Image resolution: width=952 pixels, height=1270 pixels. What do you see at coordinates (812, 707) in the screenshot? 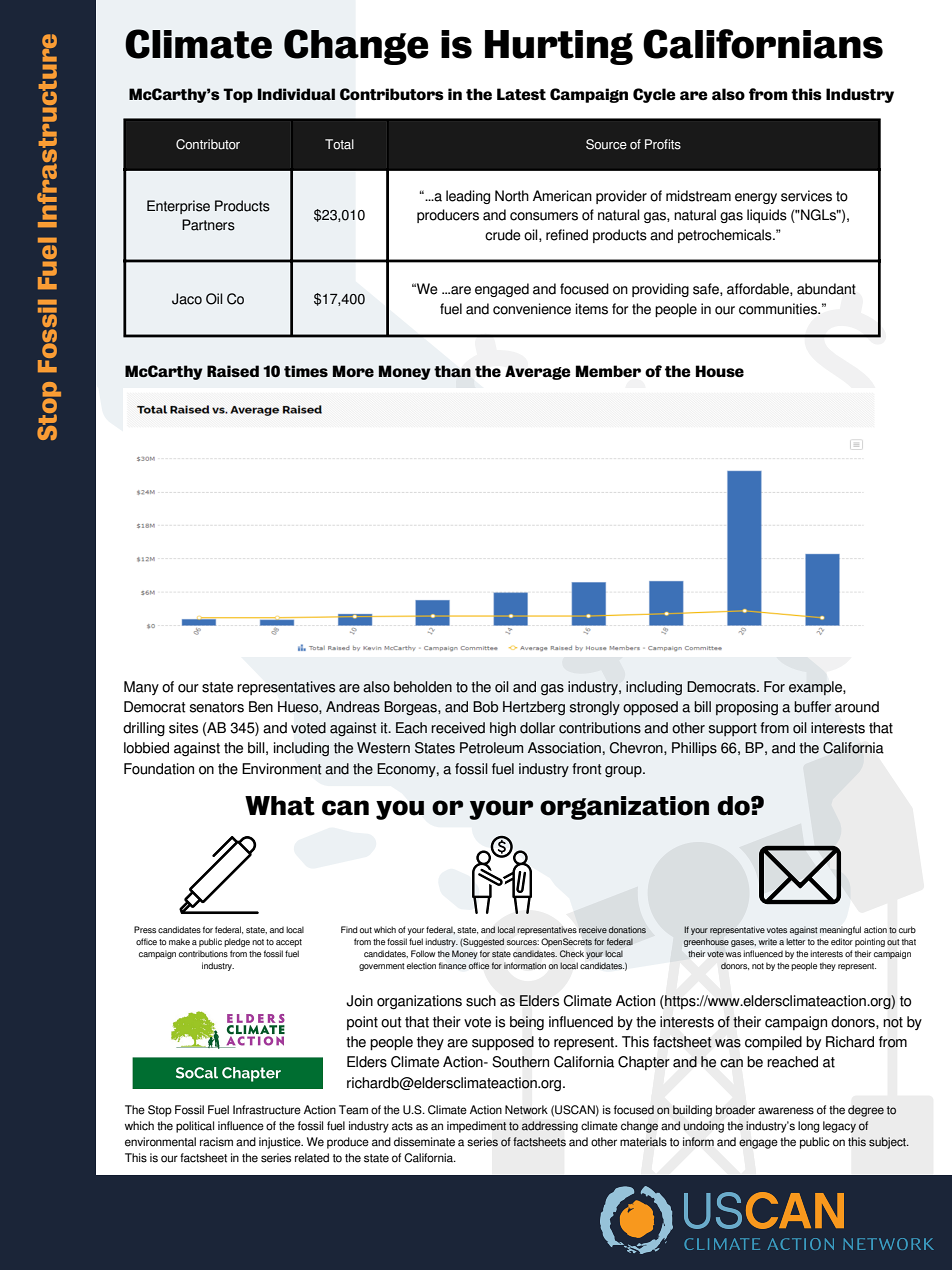
I see `buffer` at bounding box center [812, 707].
